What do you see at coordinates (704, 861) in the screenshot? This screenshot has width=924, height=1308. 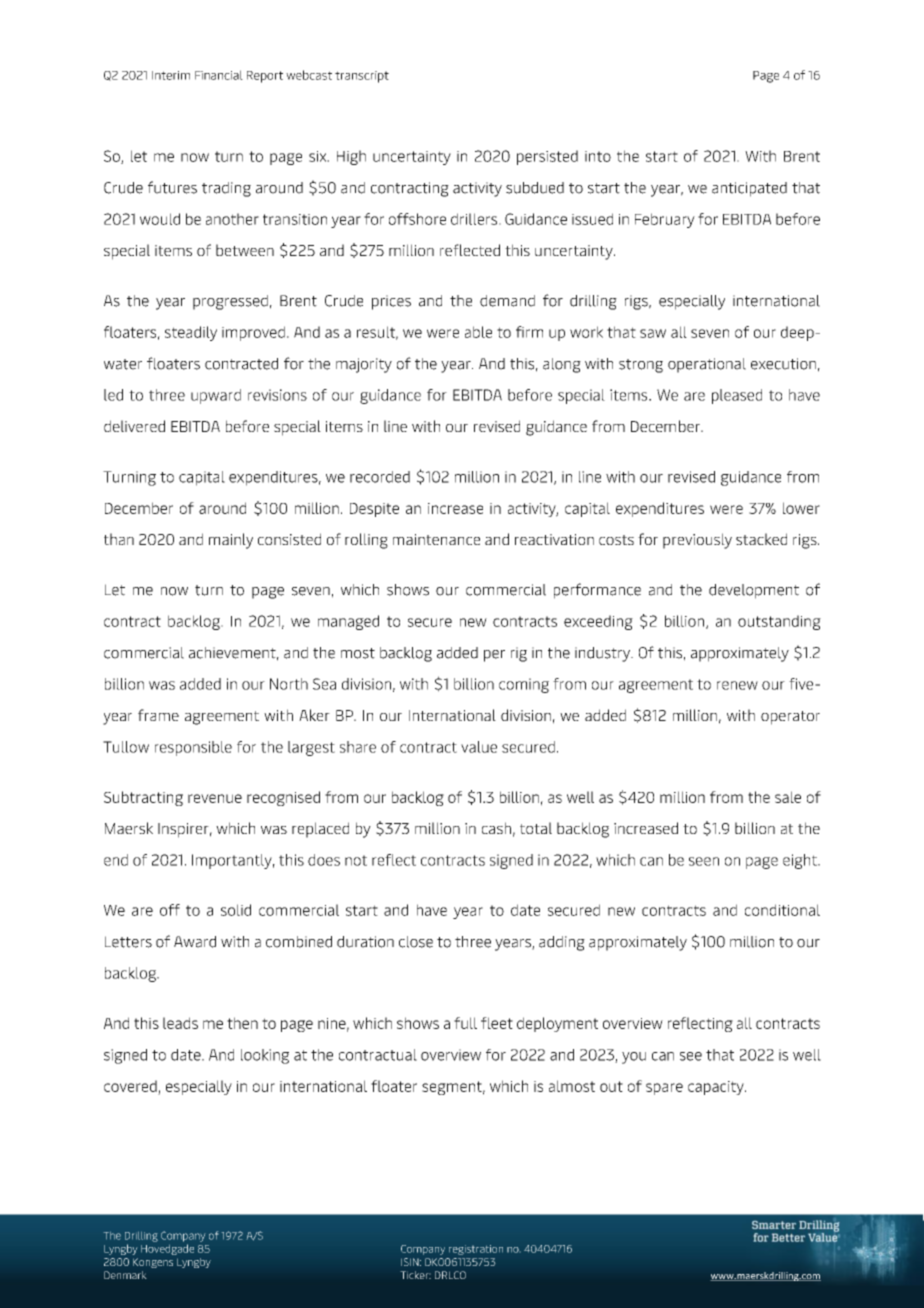 I see `seen` at bounding box center [704, 861].
